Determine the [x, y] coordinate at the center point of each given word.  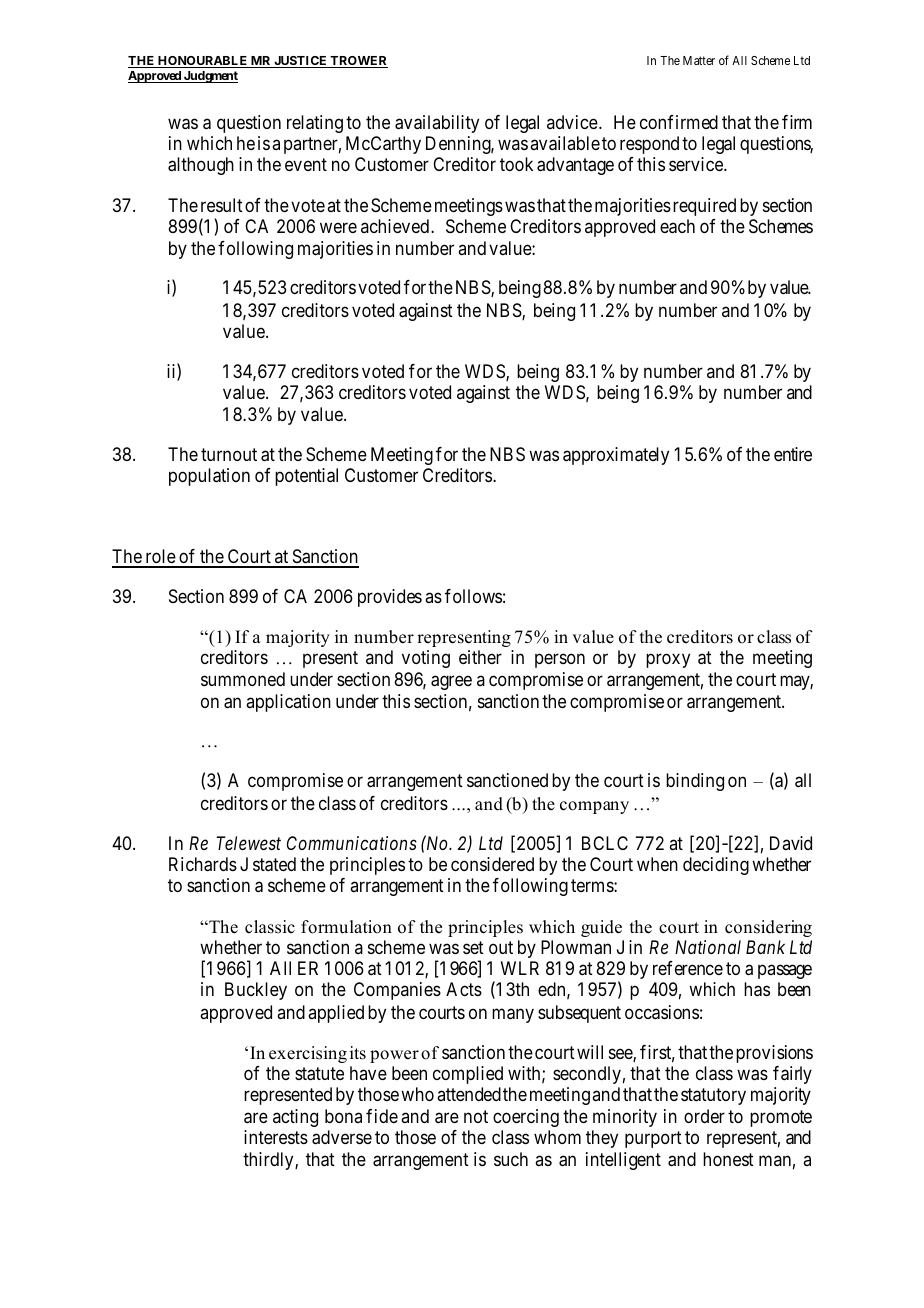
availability [437, 124]
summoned [243, 679]
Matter [699, 60]
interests [276, 1137]
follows [473, 596]
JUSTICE [300, 62]
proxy [668, 661]
